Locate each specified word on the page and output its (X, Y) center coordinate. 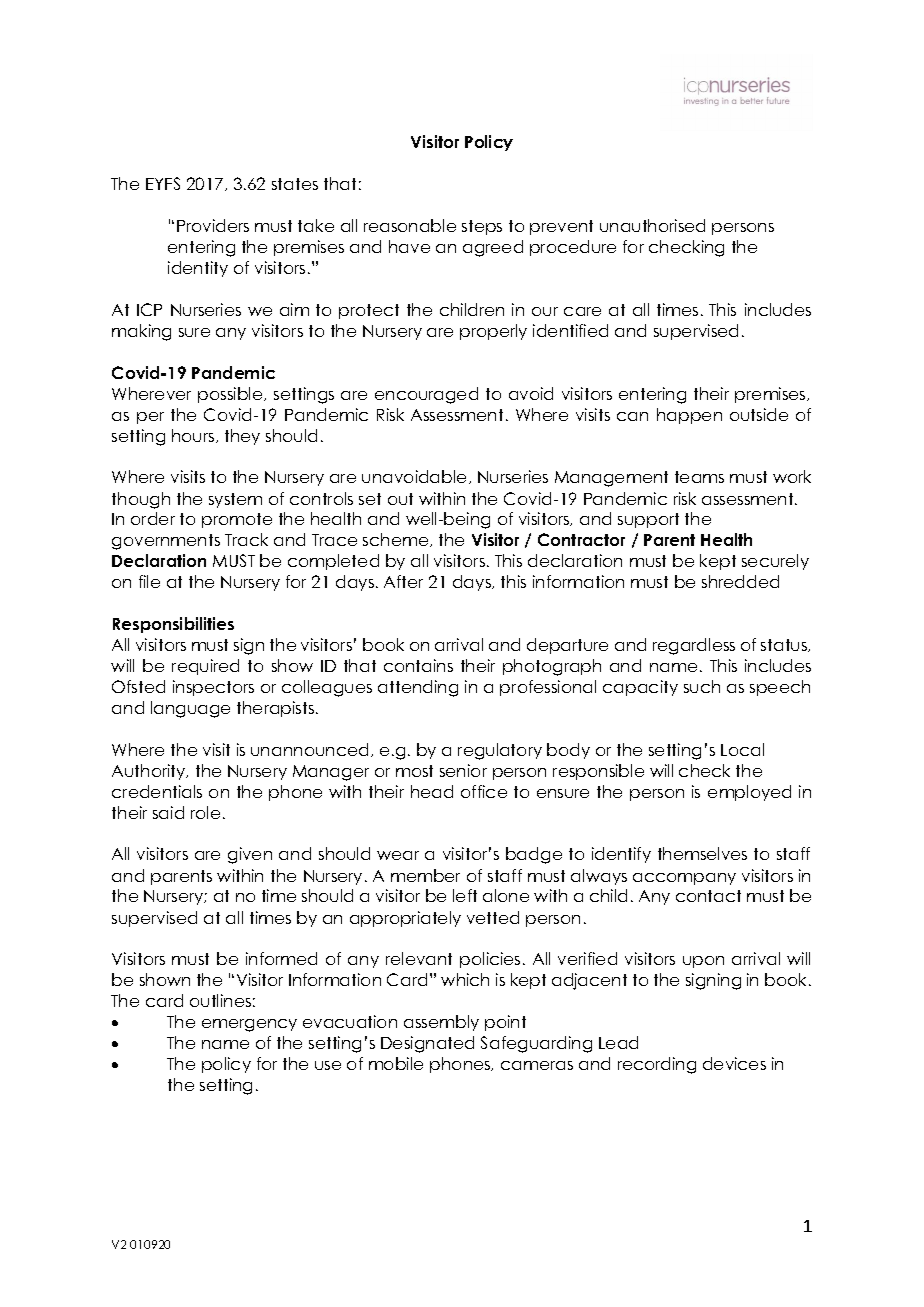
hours (194, 436)
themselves (702, 853)
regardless (694, 646)
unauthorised (652, 225)
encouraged (426, 395)
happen (689, 416)
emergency (249, 1025)
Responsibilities (173, 625)
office (484, 791)
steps (482, 227)
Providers (213, 225)
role (205, 812)
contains (418, 665)
